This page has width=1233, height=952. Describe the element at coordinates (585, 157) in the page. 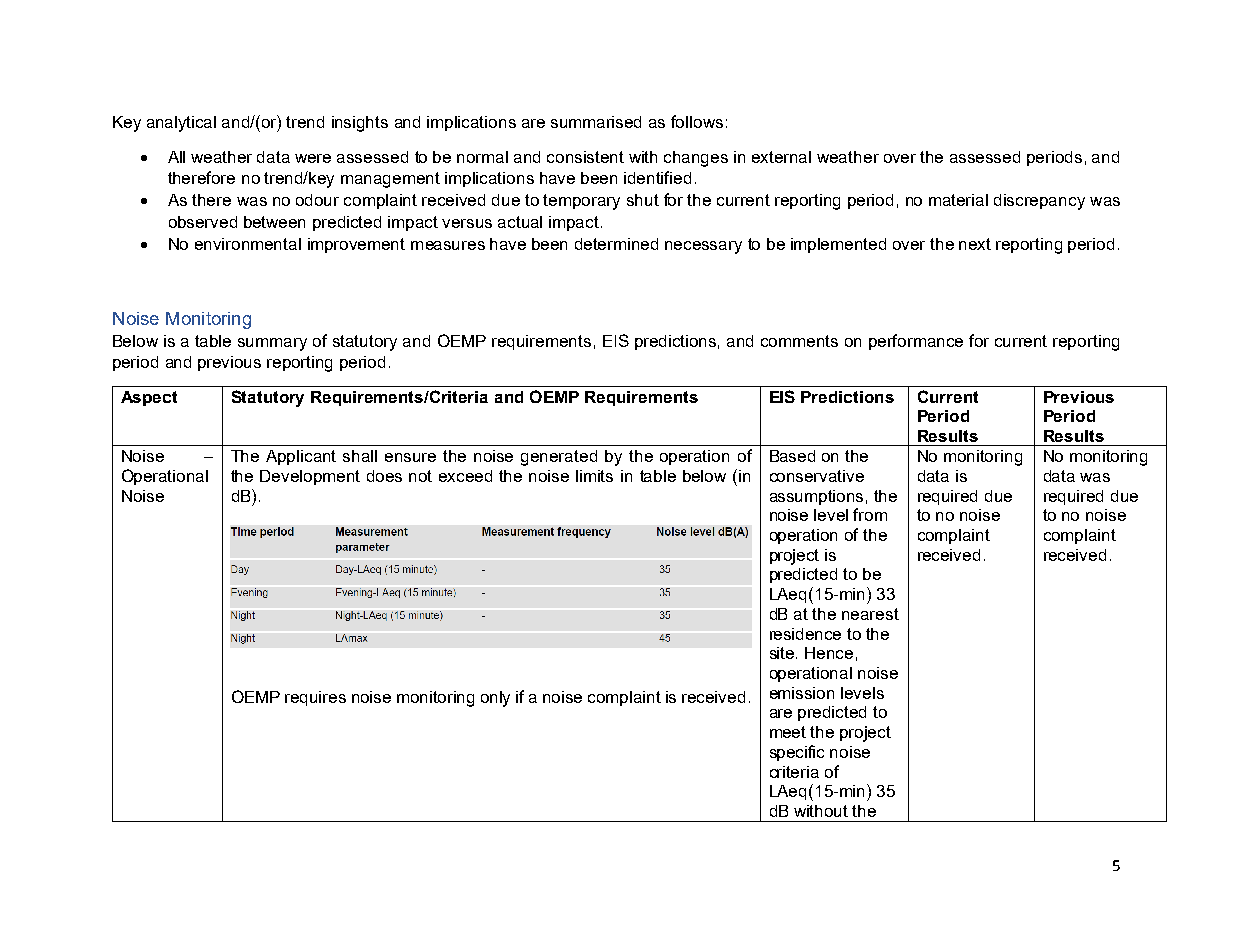

I see `consistent` at that location.
